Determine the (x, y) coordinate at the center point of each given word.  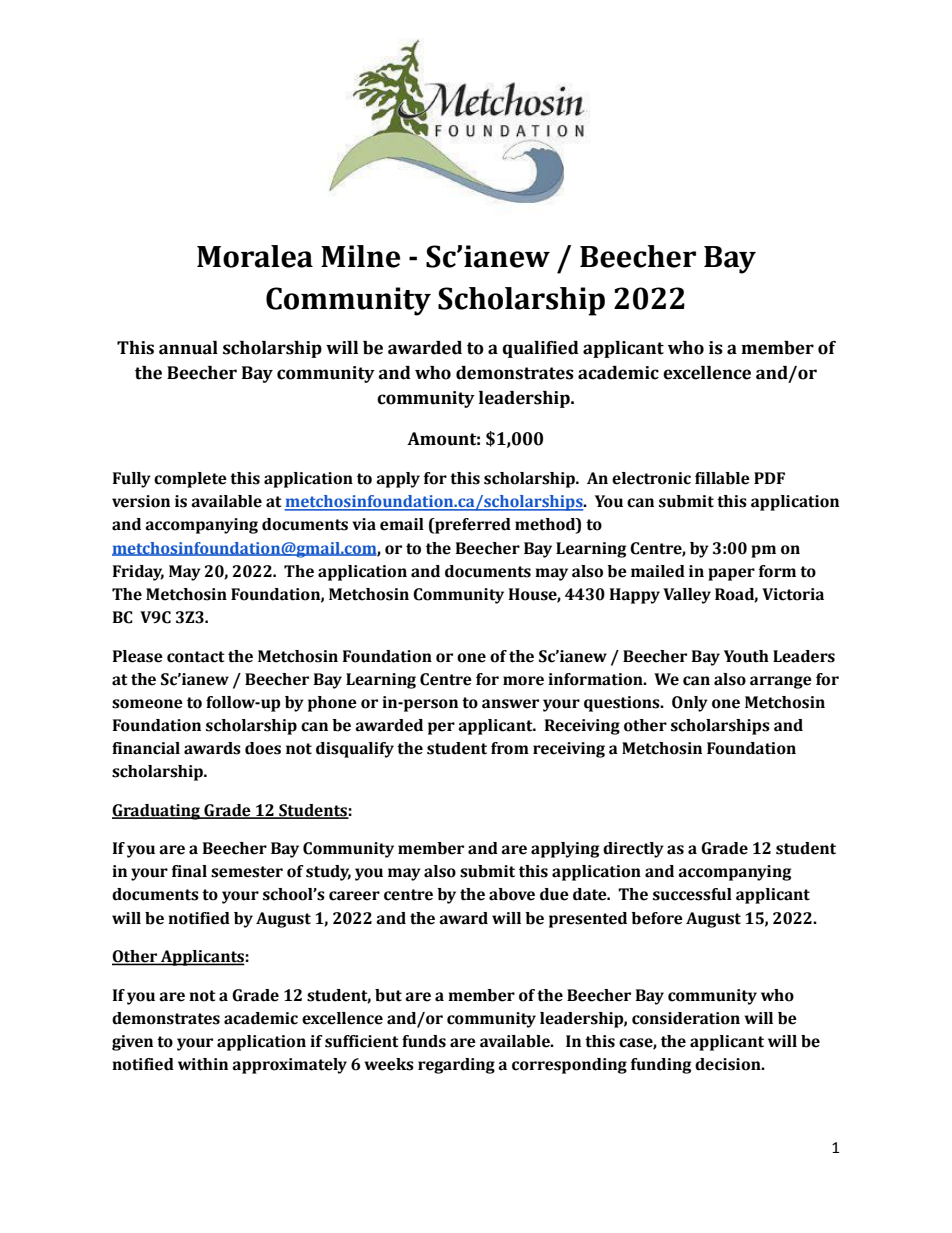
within (203, 1064)
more (523, 681)
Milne (360, 256)
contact (196, 657)
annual (188, 348)
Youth (746, 656)
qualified (540, 349)
